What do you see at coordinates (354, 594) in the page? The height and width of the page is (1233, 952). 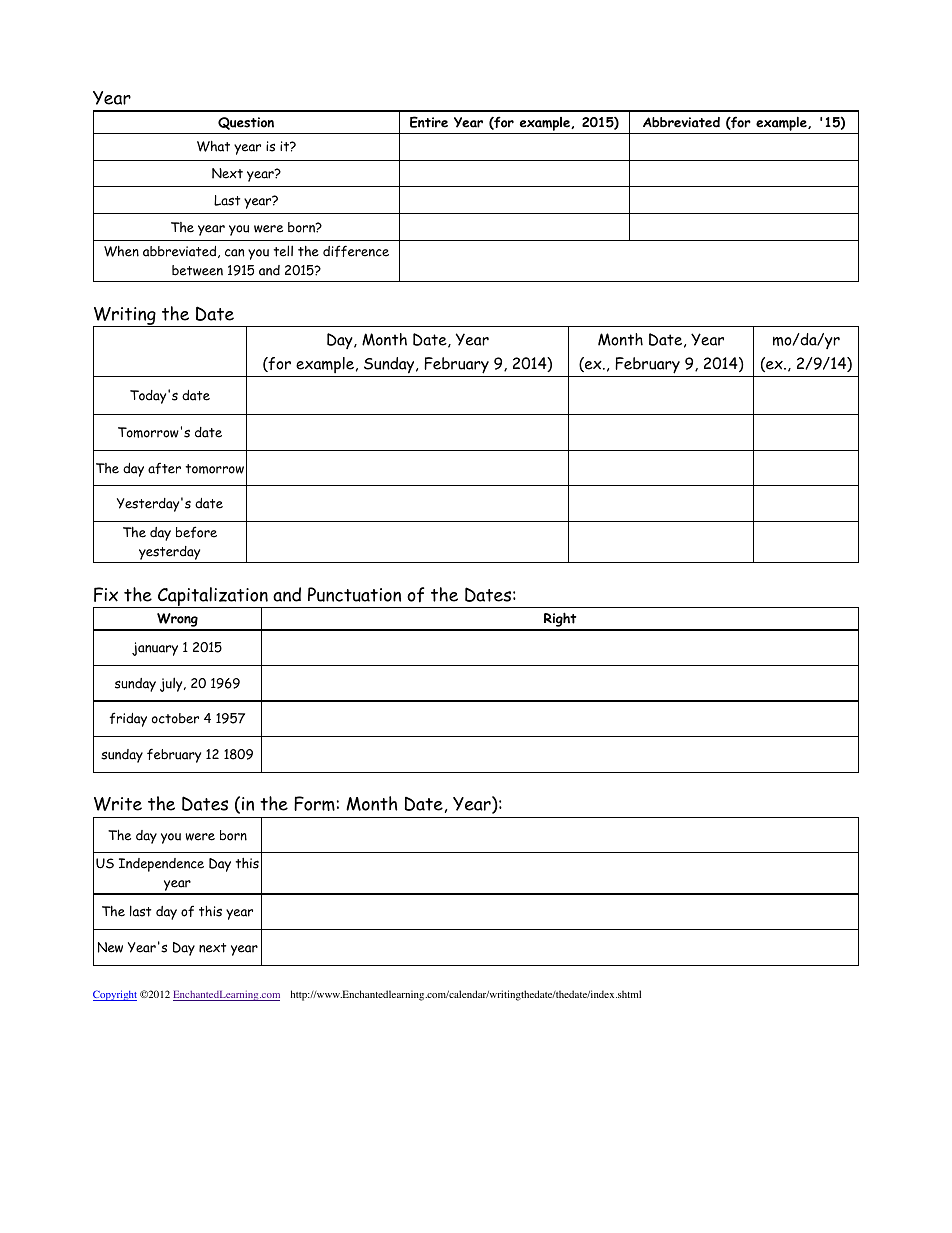 I see `Punctuation` at bounding box center [354, 594].
